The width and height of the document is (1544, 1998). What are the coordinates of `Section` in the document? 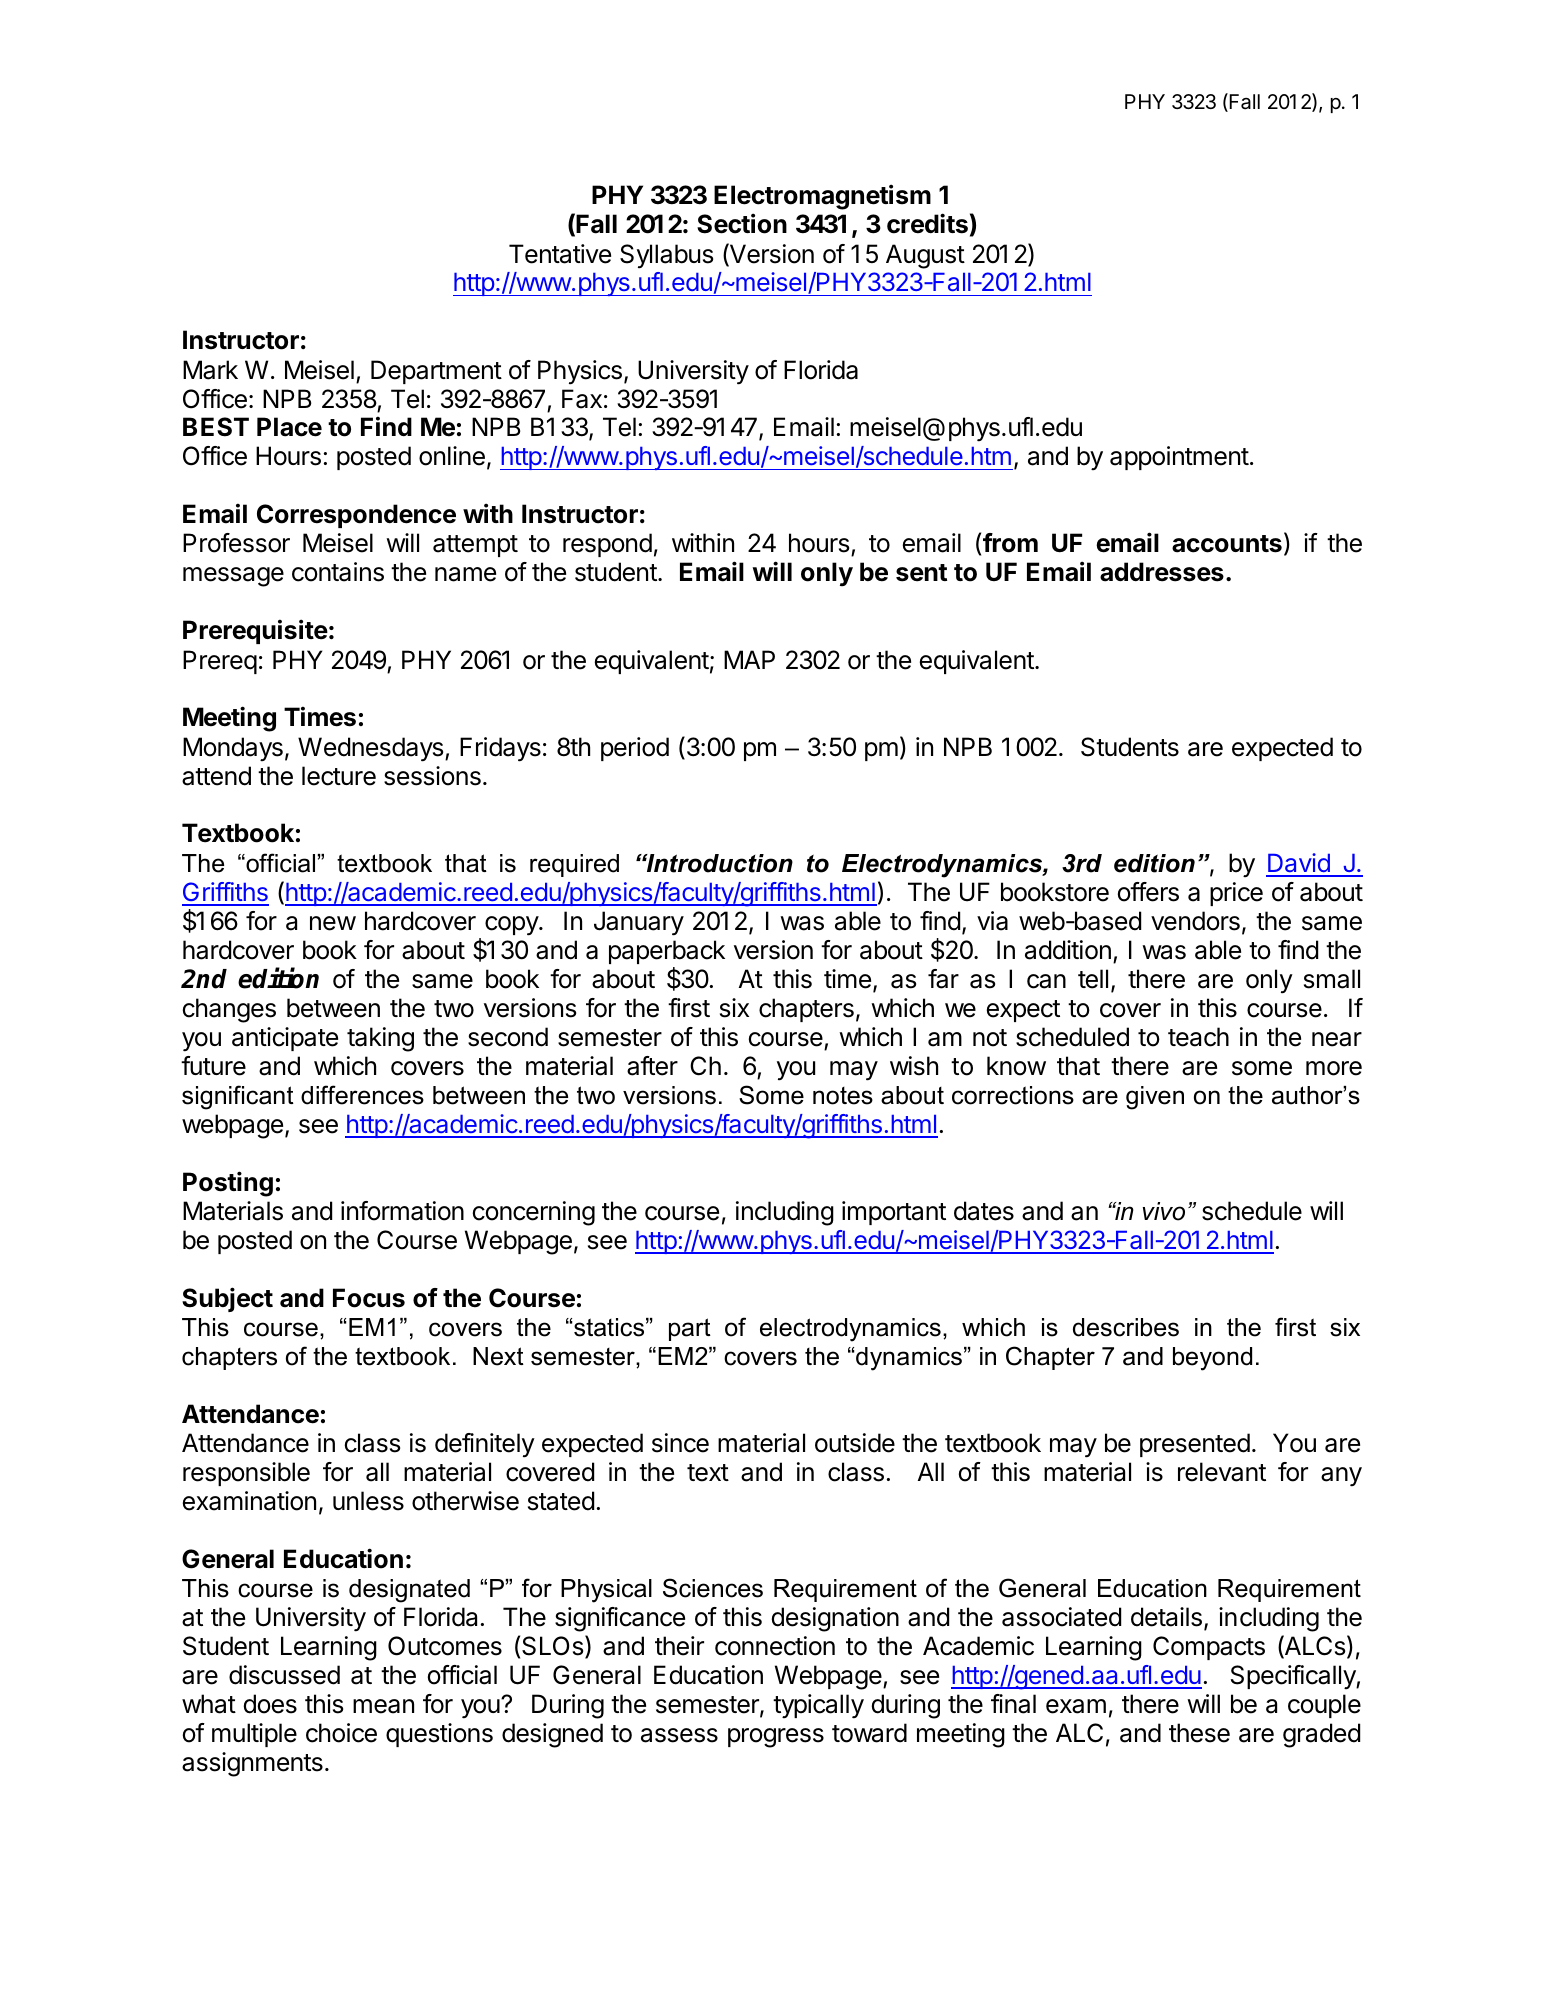 It's located at (742, 223).
